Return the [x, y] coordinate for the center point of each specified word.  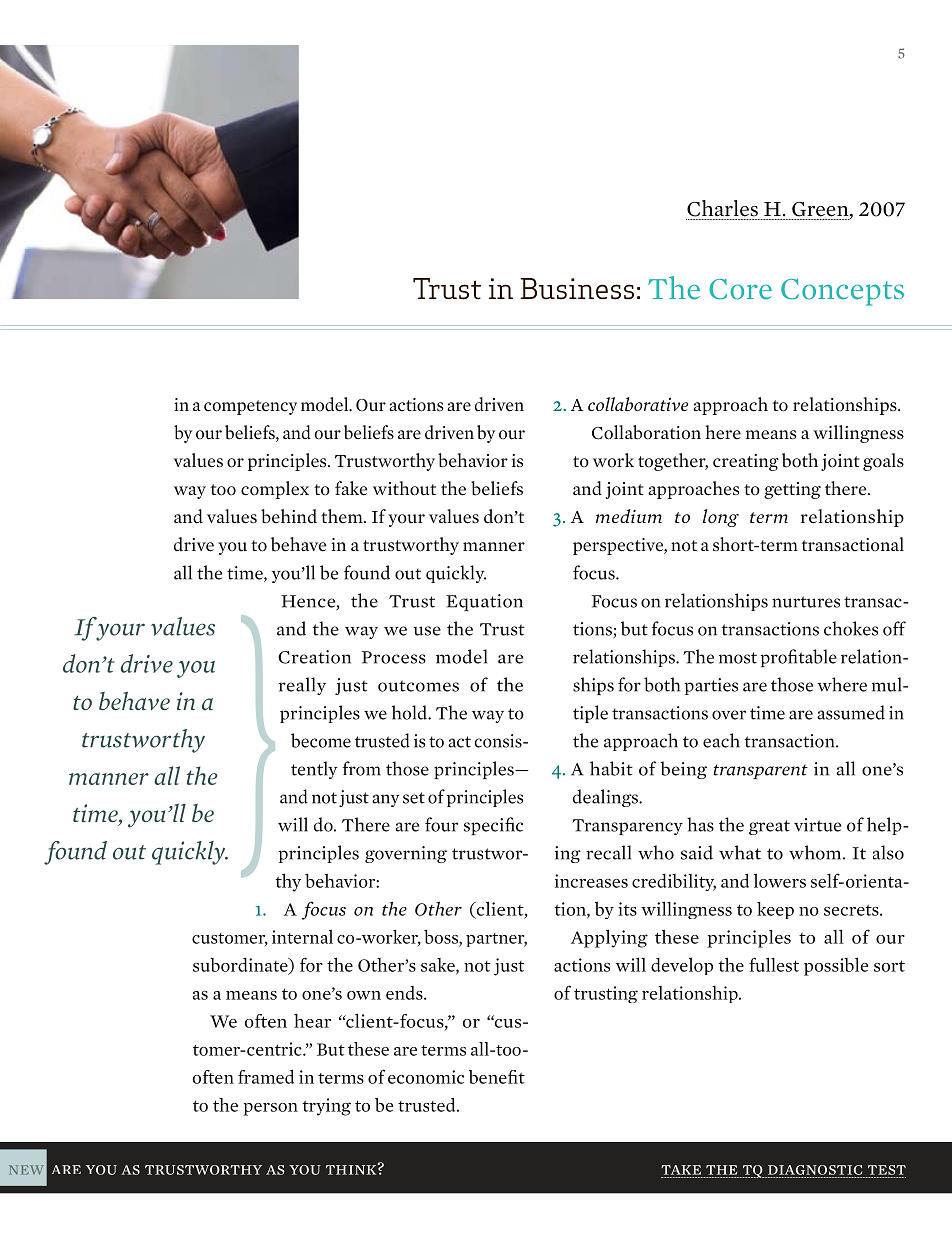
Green [821, 210]
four [441, 824]
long [721, 518]
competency [250, 407]
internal [302, 936]
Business [577, 289]
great [769, 827]
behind [289, 516]
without [404, 488]
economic [426, 1077]
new [26, 1170]
